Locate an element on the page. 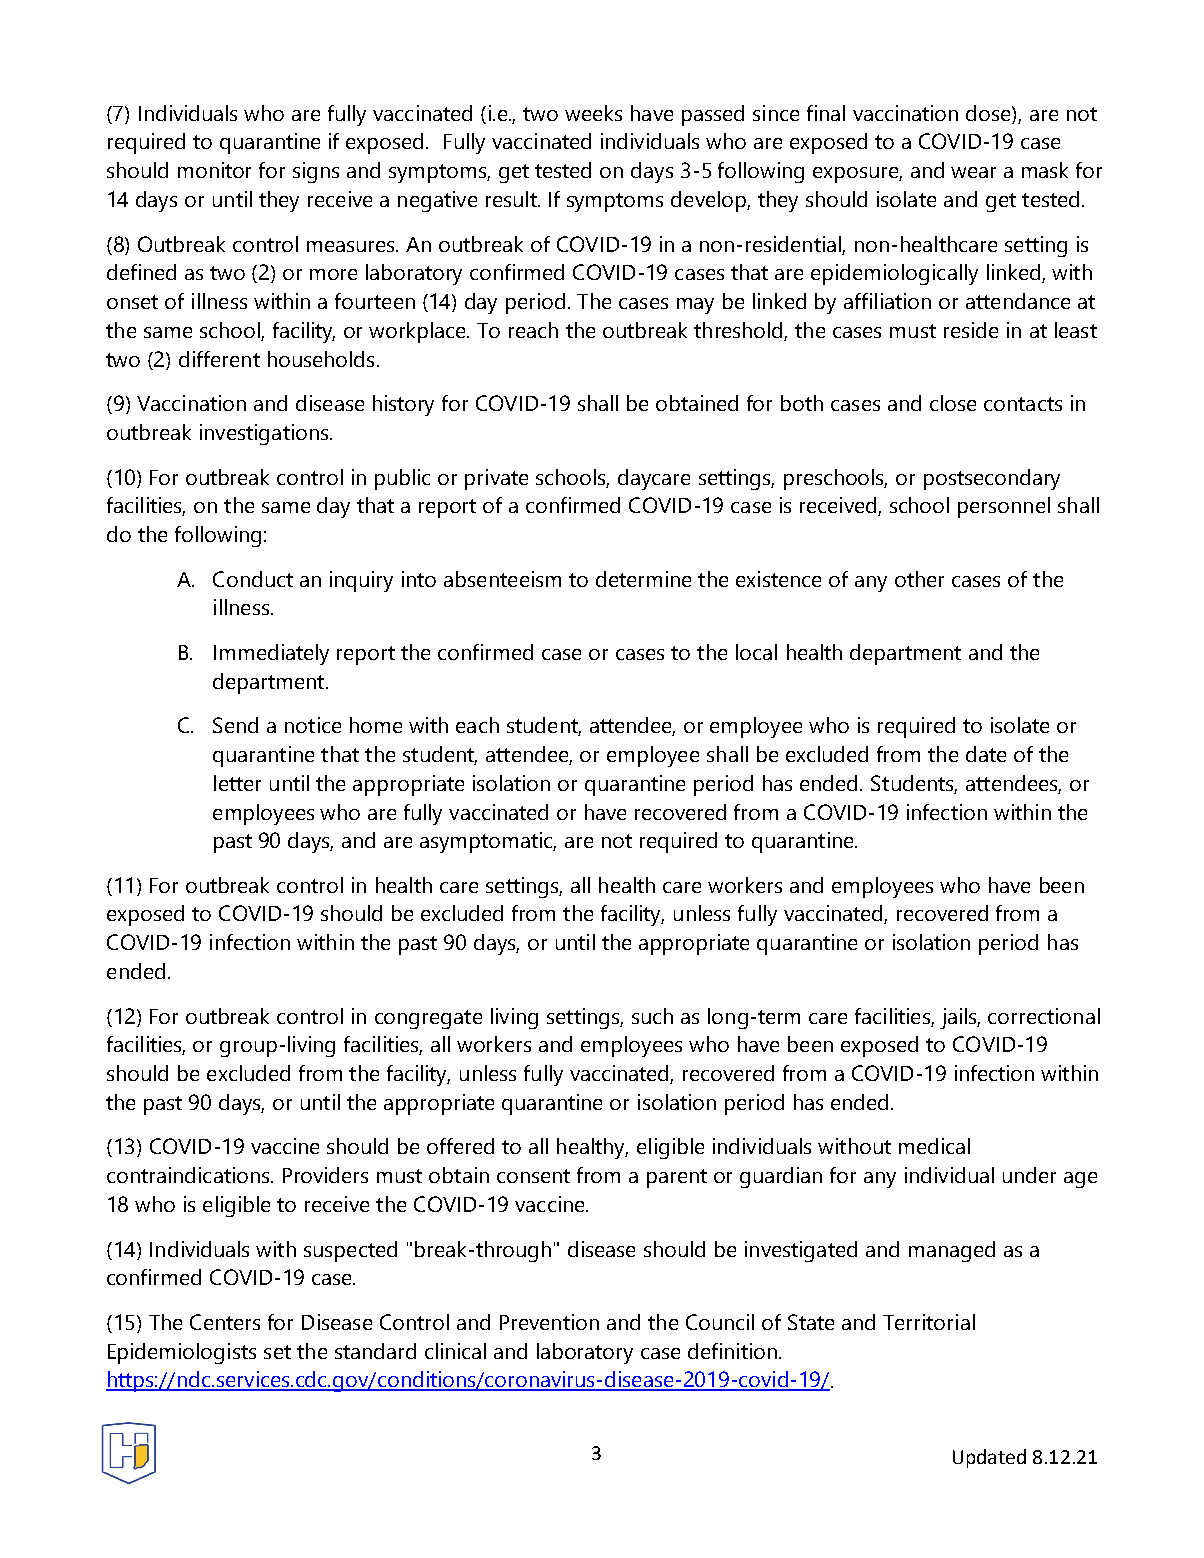 Image resolution: width=1204 pixels, height=1558 pixels. congregate is located at coordinates (428, 1019).
